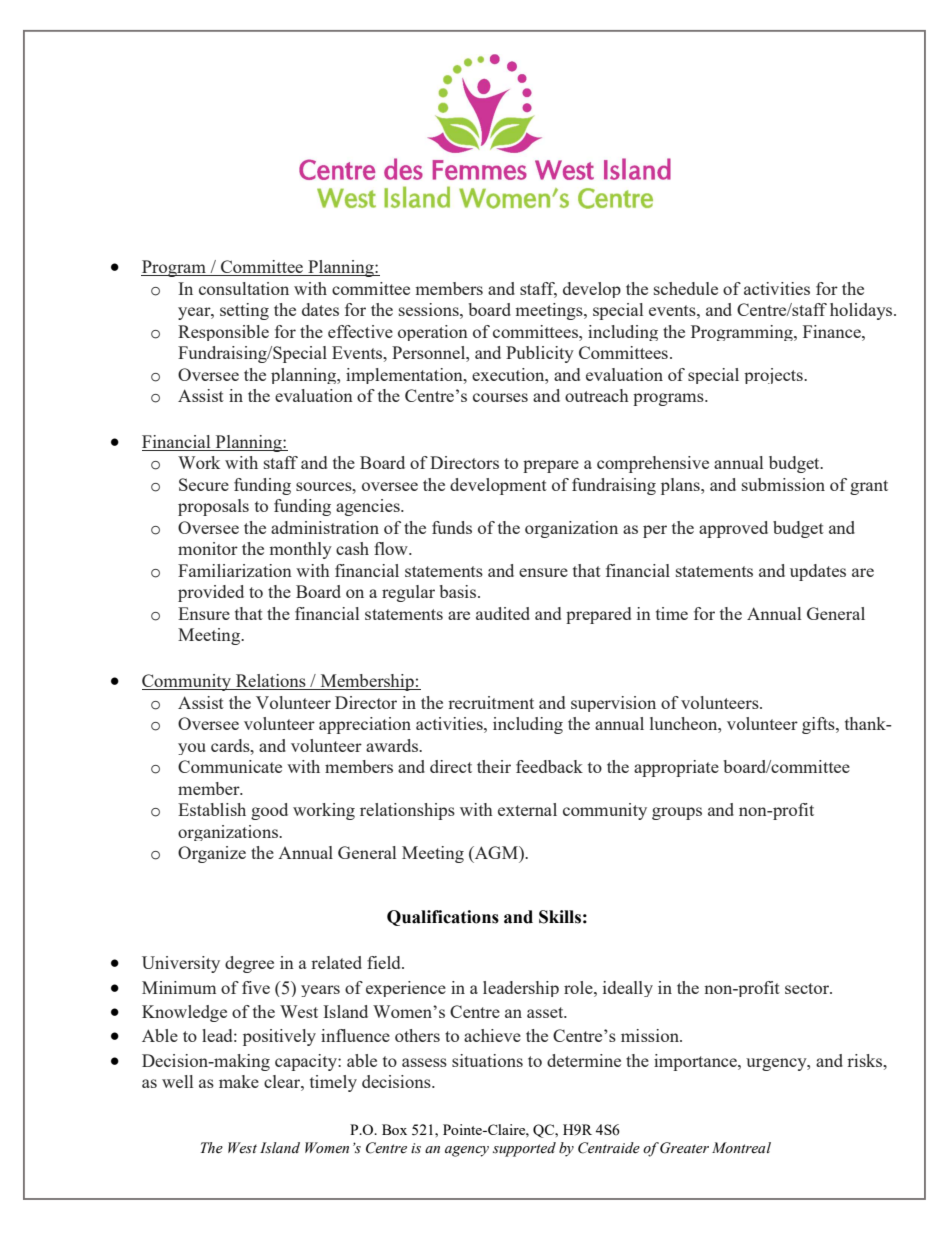 This screenshot has width=952, height=1233. Describe the element at coordinates (244, 311) in the screenshot. I see `setting` at that location.
